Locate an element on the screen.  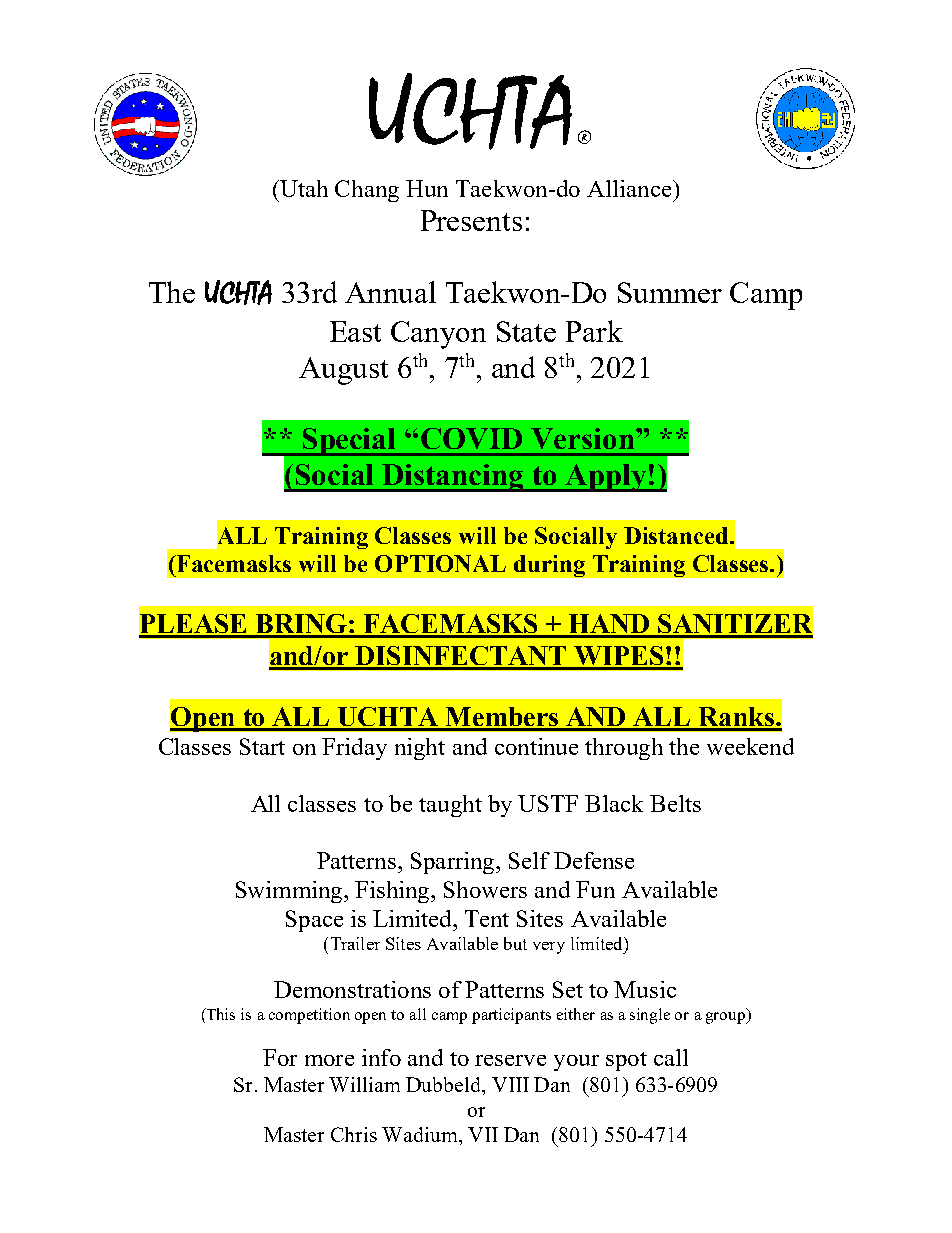
Alliance is located at coordinates (629, 188).
